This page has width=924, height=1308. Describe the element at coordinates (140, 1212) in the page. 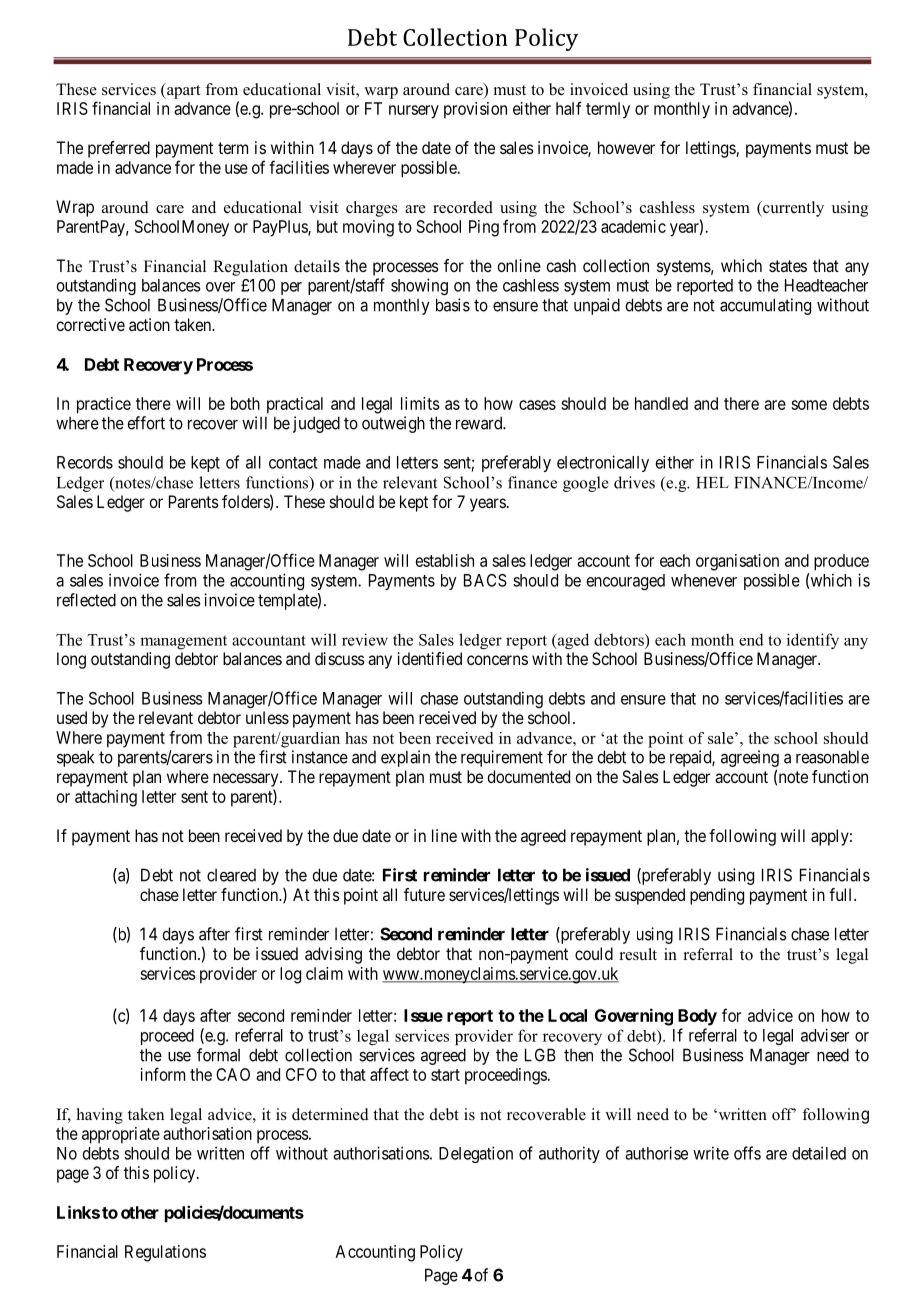

I see `other` at that location.
